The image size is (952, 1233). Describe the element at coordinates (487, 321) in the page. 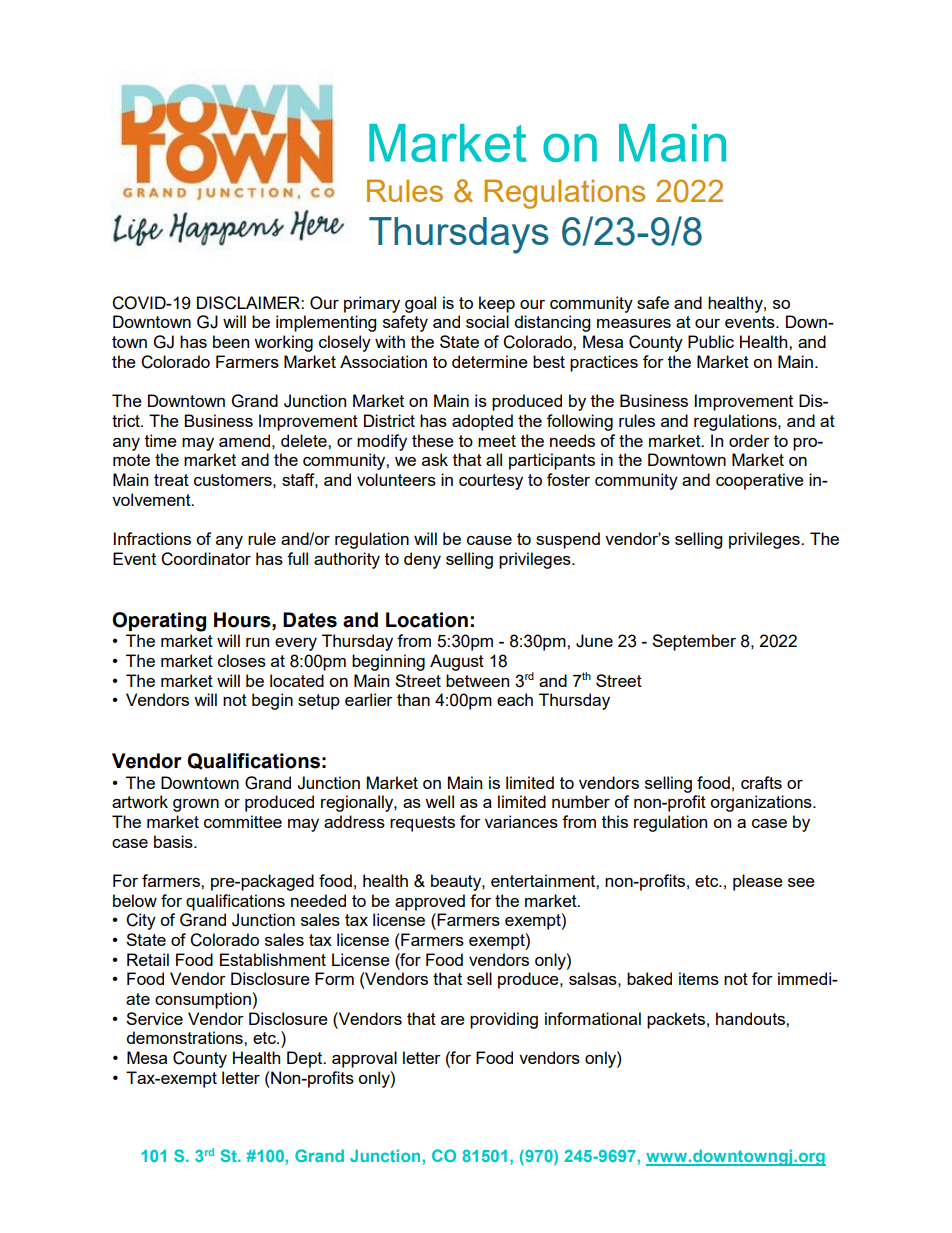

I see `social` at that location.
